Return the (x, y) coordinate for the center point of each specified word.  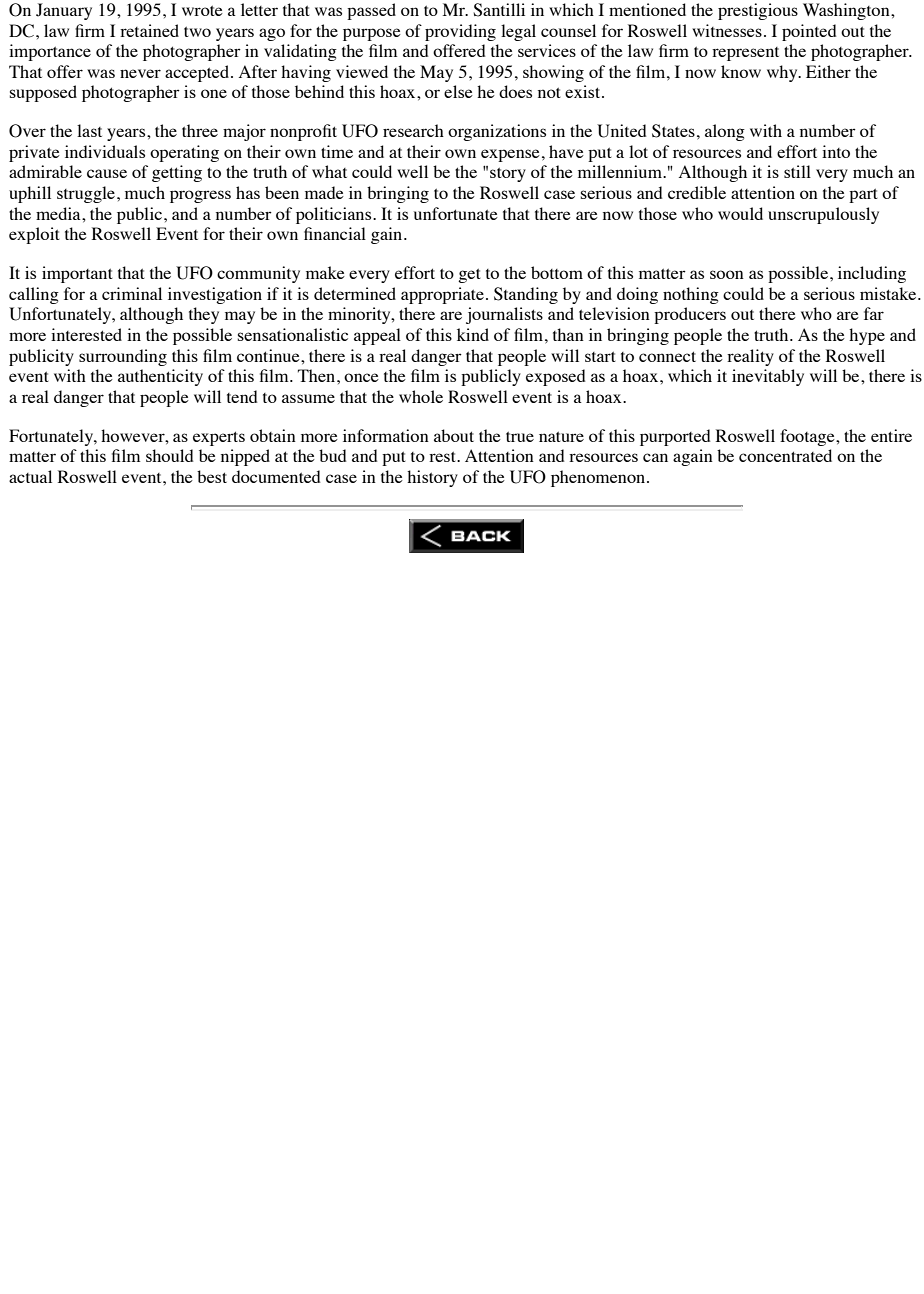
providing (460, 32)
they (204, 315)
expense (510, 155)
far (874, 313)
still (797, 171)
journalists (504, 315)
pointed (809, 32)
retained (149, 30)
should (170, 455)
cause (107, 173)
